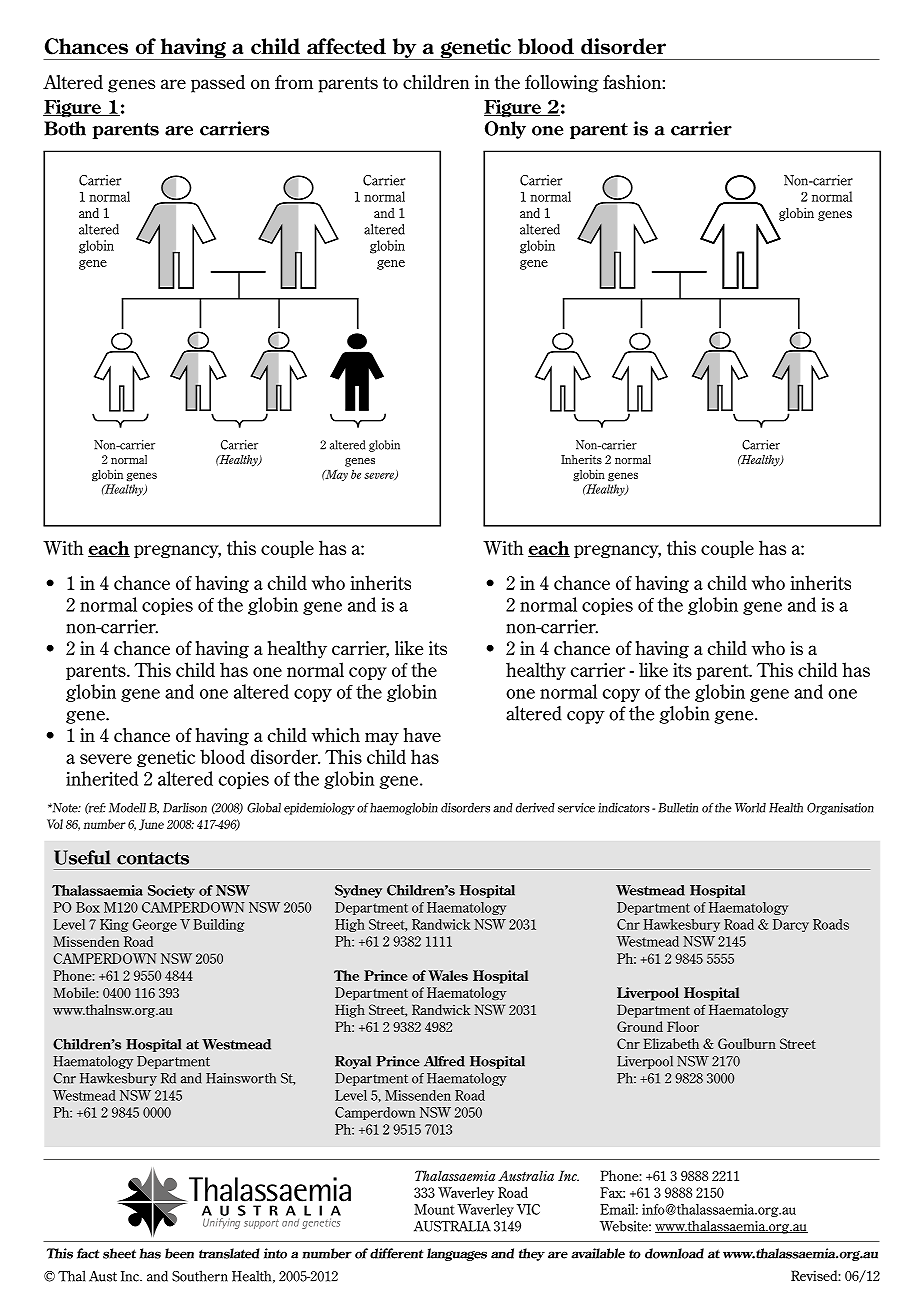 The image size is (924, 1308). Describe the element at coordinates (505, 130) in the screenshot. I see `Only` at that location.
